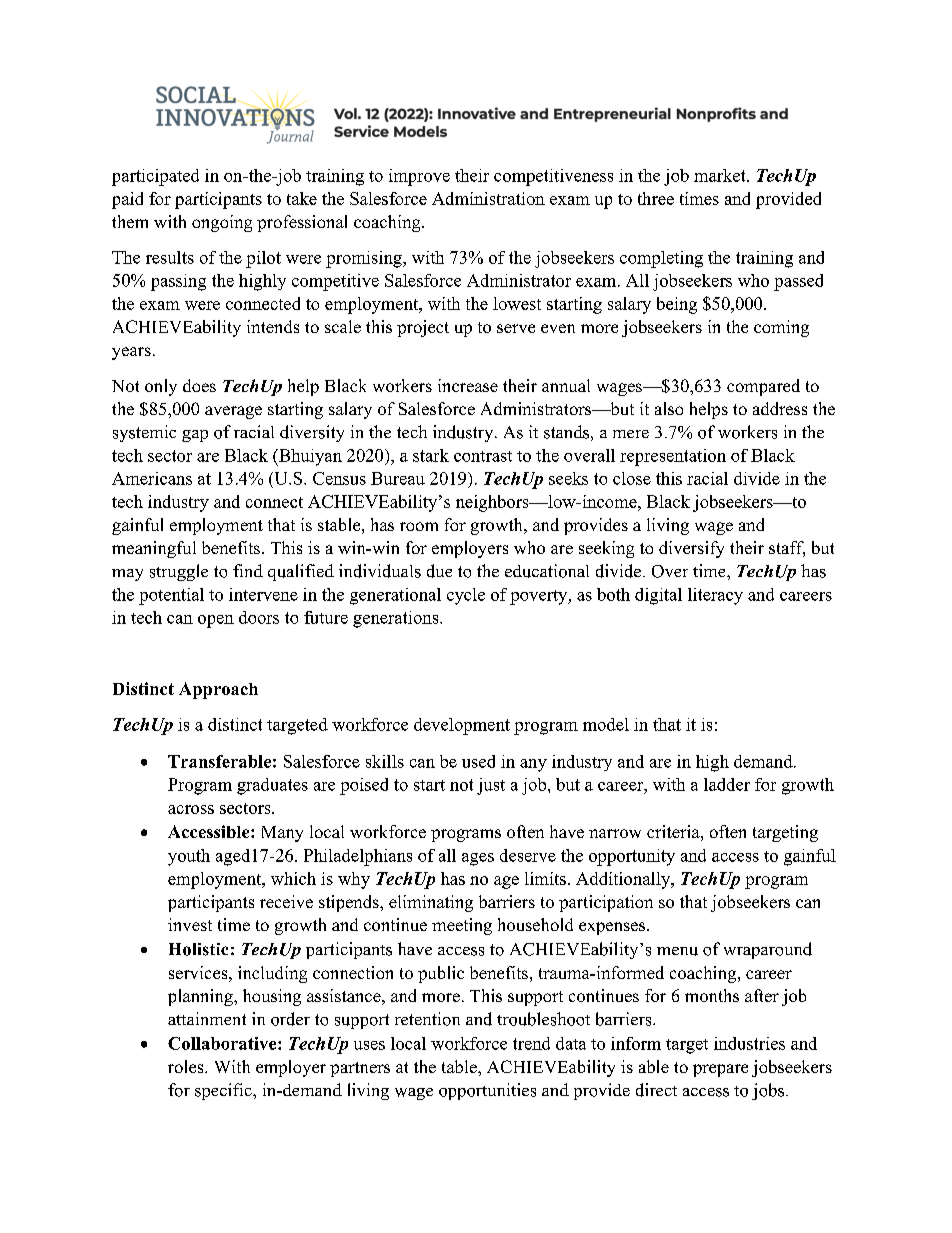 The height and width of the screenshot is (1233, 952). What do you see at coordinates (488, 198) in the screenshot?
I see `Administration` at bounding box center [488, 198].
